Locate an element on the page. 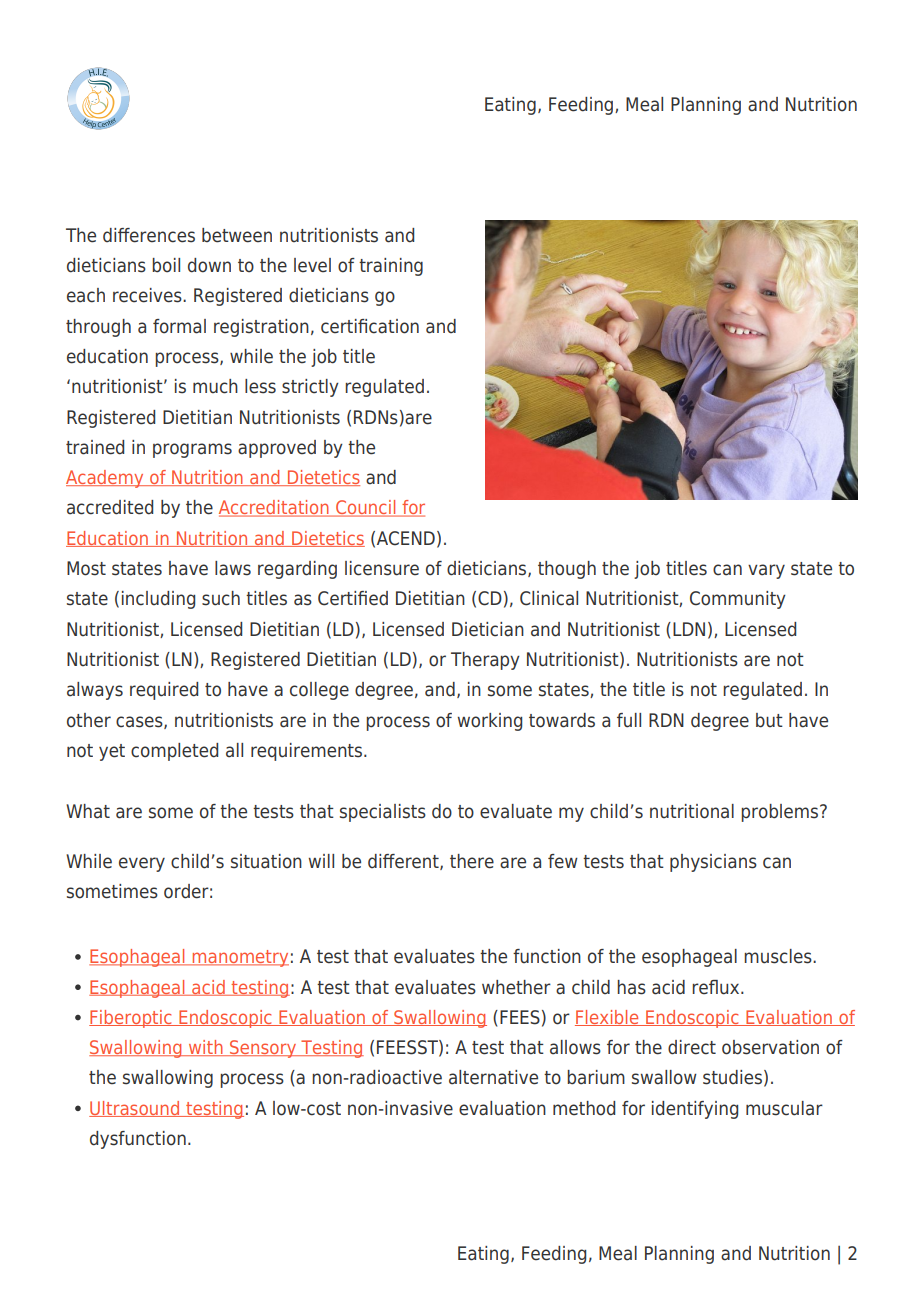 Image resolution: width=924 pixels, height=1308 pixels. level is located at coordinates (312, 265).
